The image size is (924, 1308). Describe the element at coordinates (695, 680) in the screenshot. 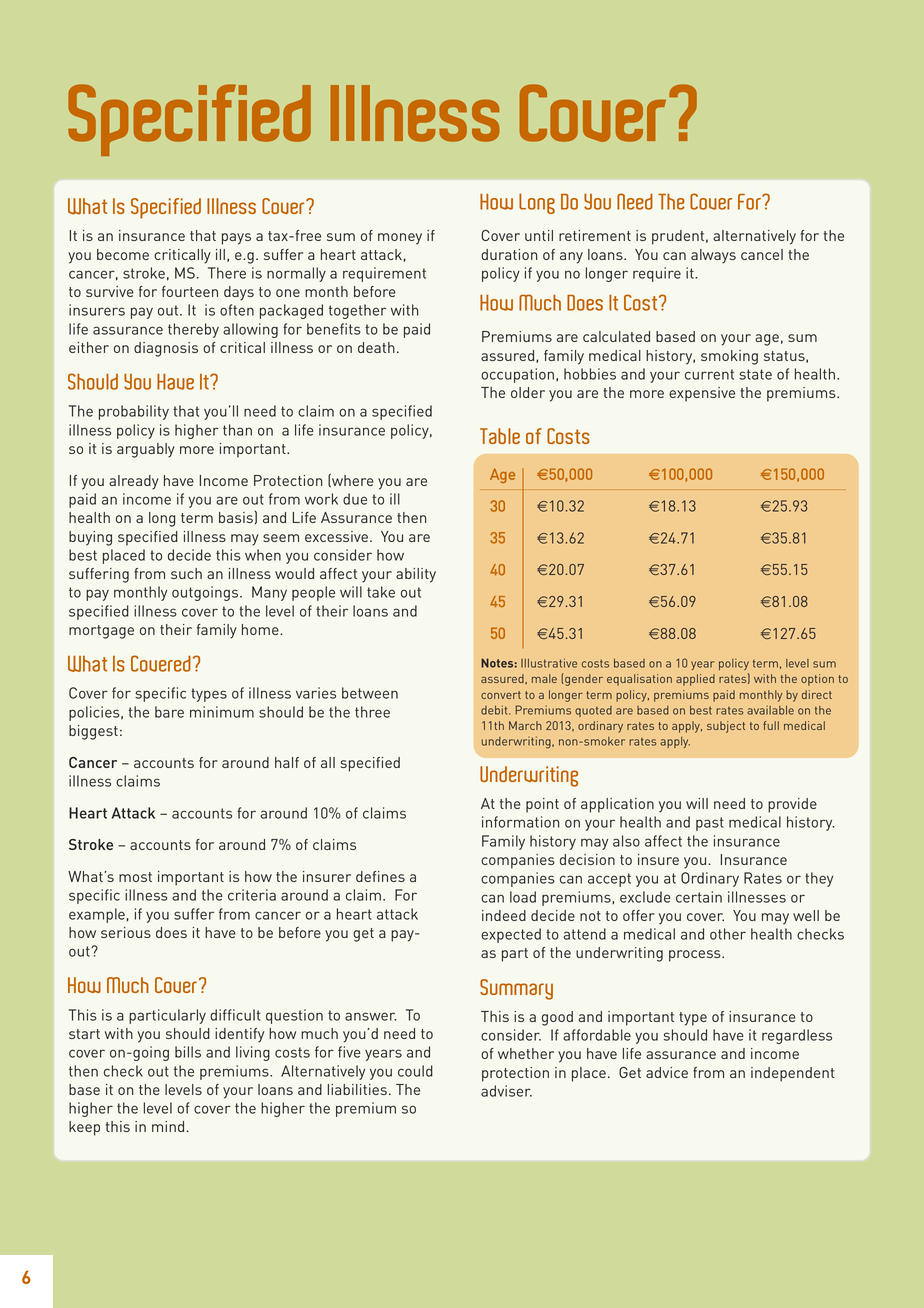

I see `applied` at that location.
